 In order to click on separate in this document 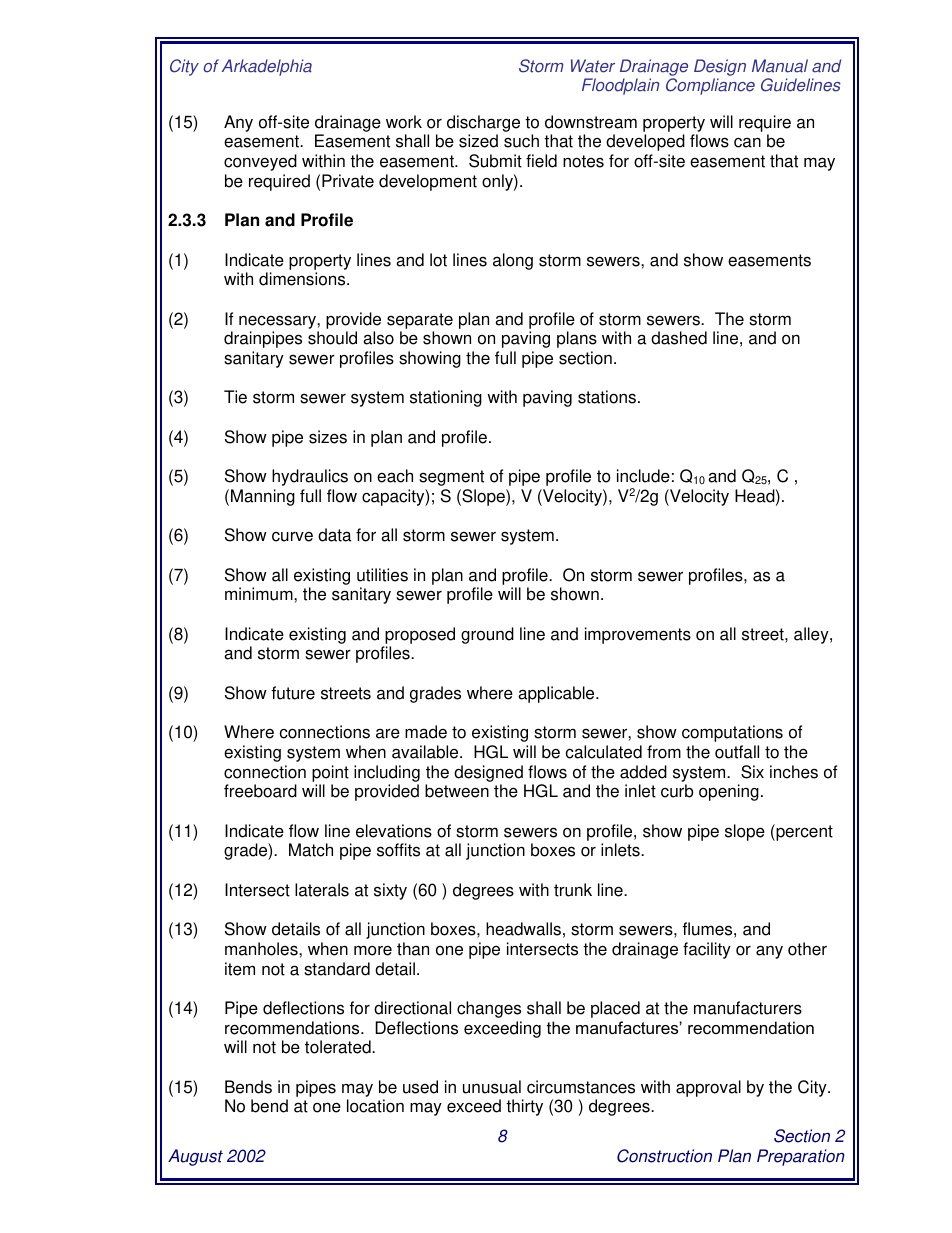, I will do `click(420, 321)`.
